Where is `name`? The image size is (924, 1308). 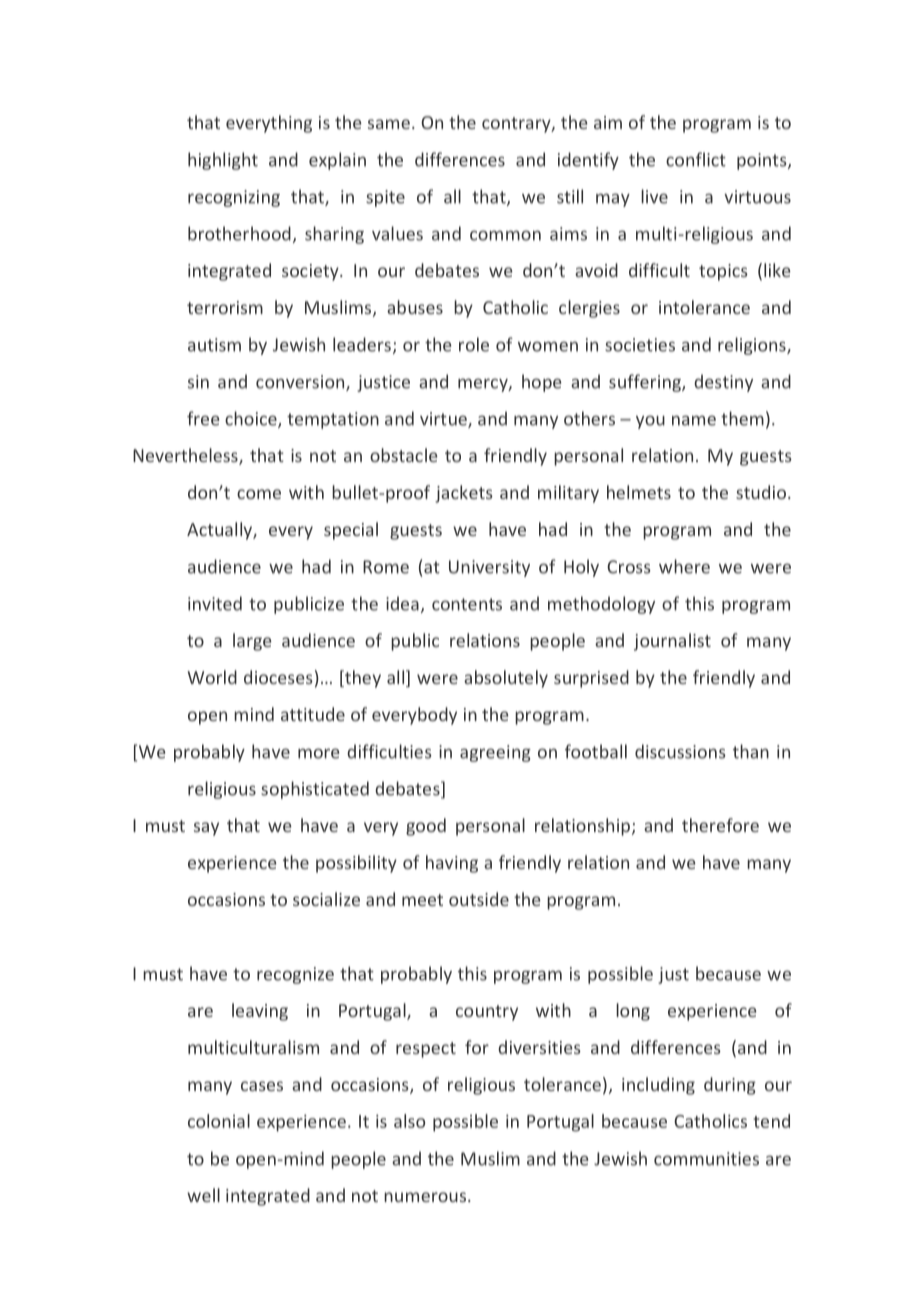 name is located at coordinates (694, 420).
